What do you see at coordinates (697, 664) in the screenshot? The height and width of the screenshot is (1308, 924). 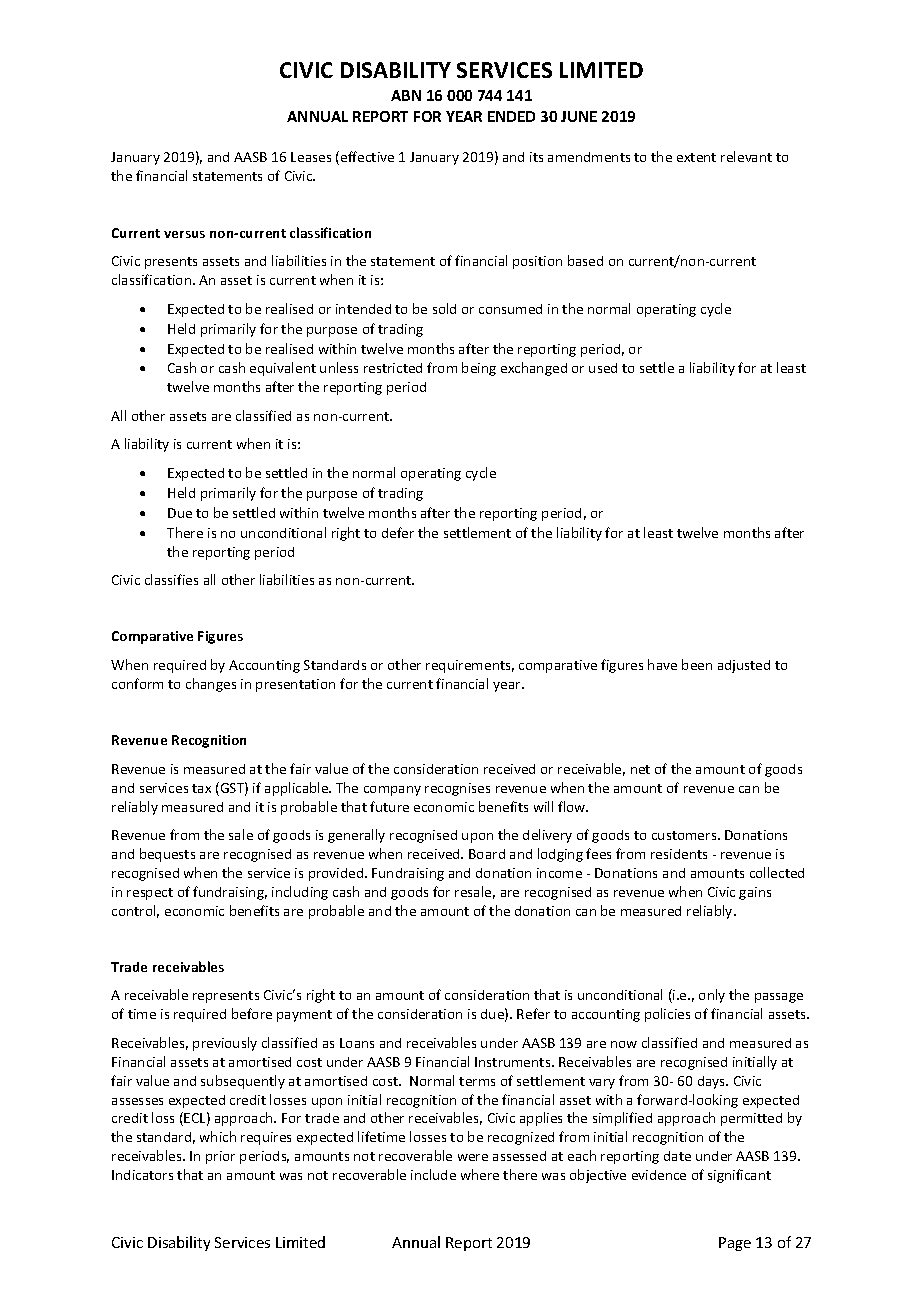 I see `been` at bounding box center [697, 664].
